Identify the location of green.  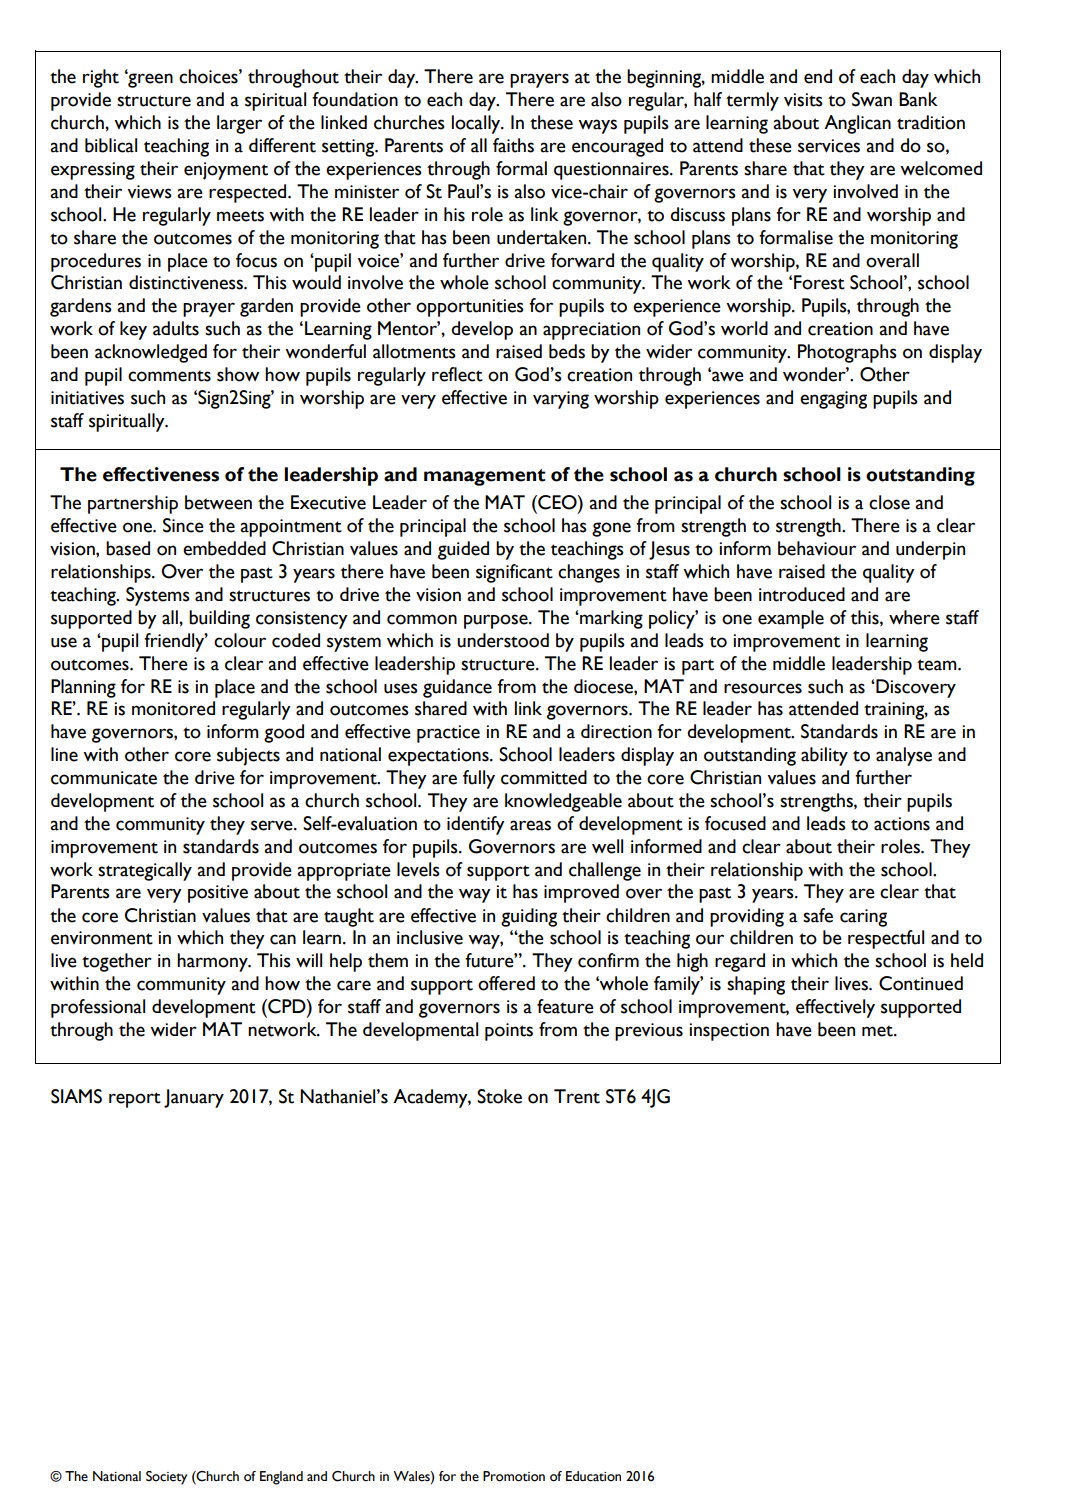
(149, 80).
